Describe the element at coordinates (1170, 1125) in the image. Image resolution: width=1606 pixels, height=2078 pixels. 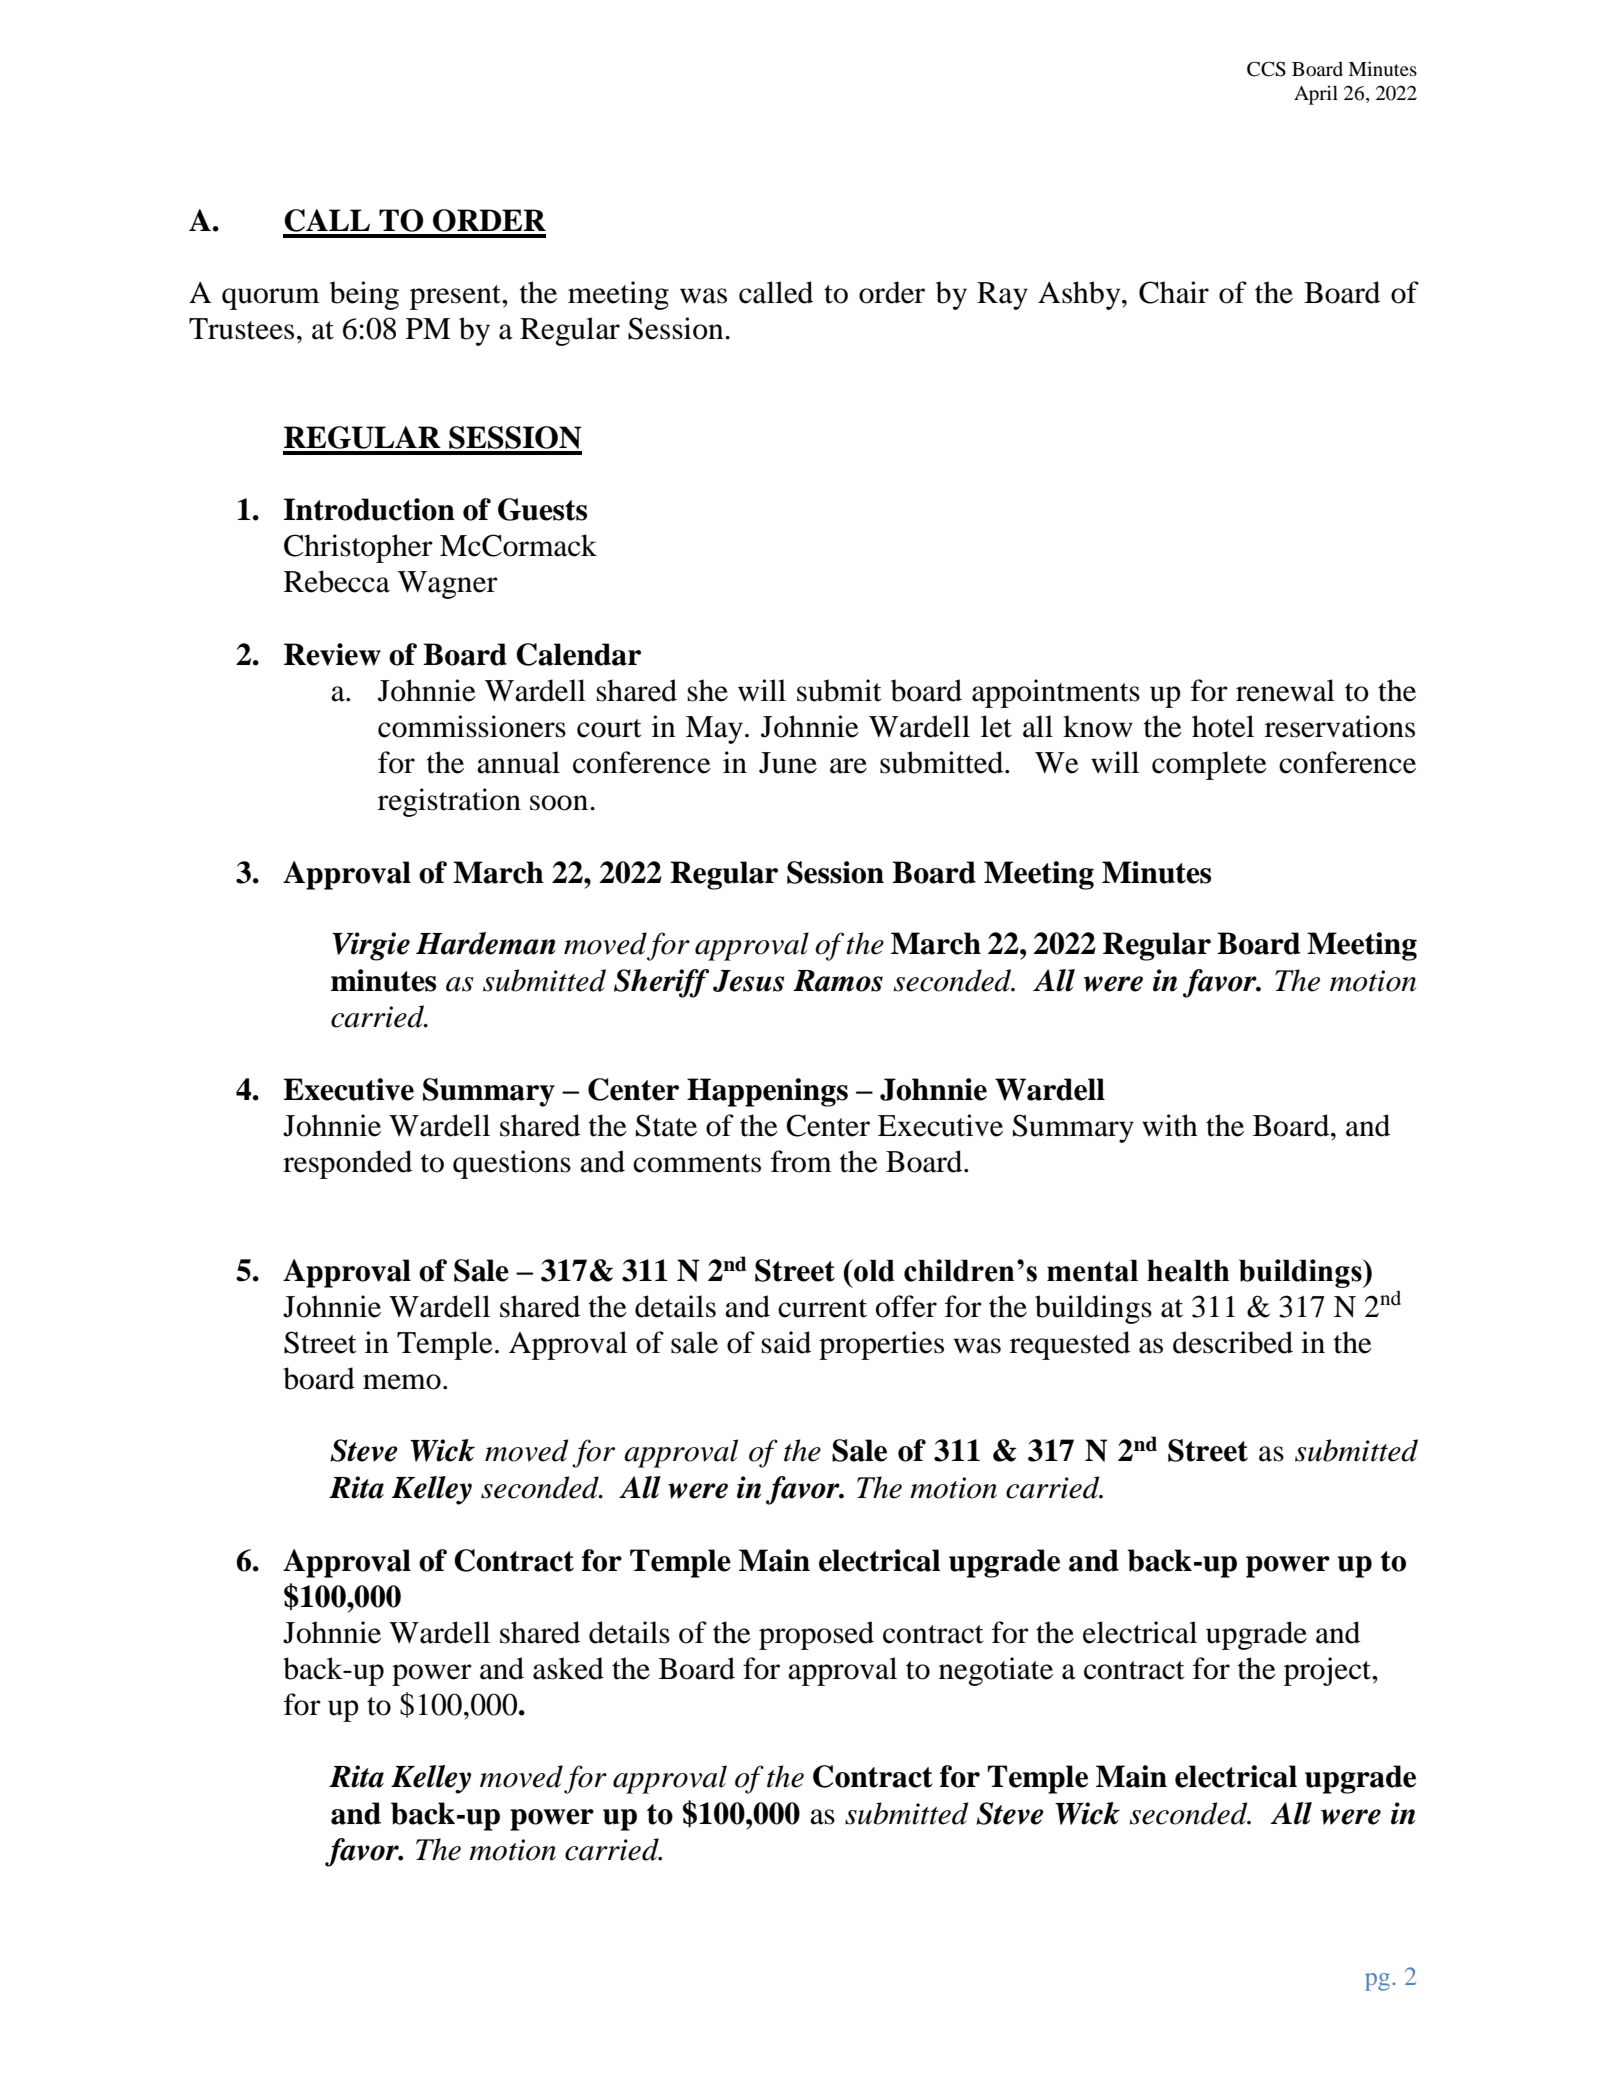
I see `with` at that location.
